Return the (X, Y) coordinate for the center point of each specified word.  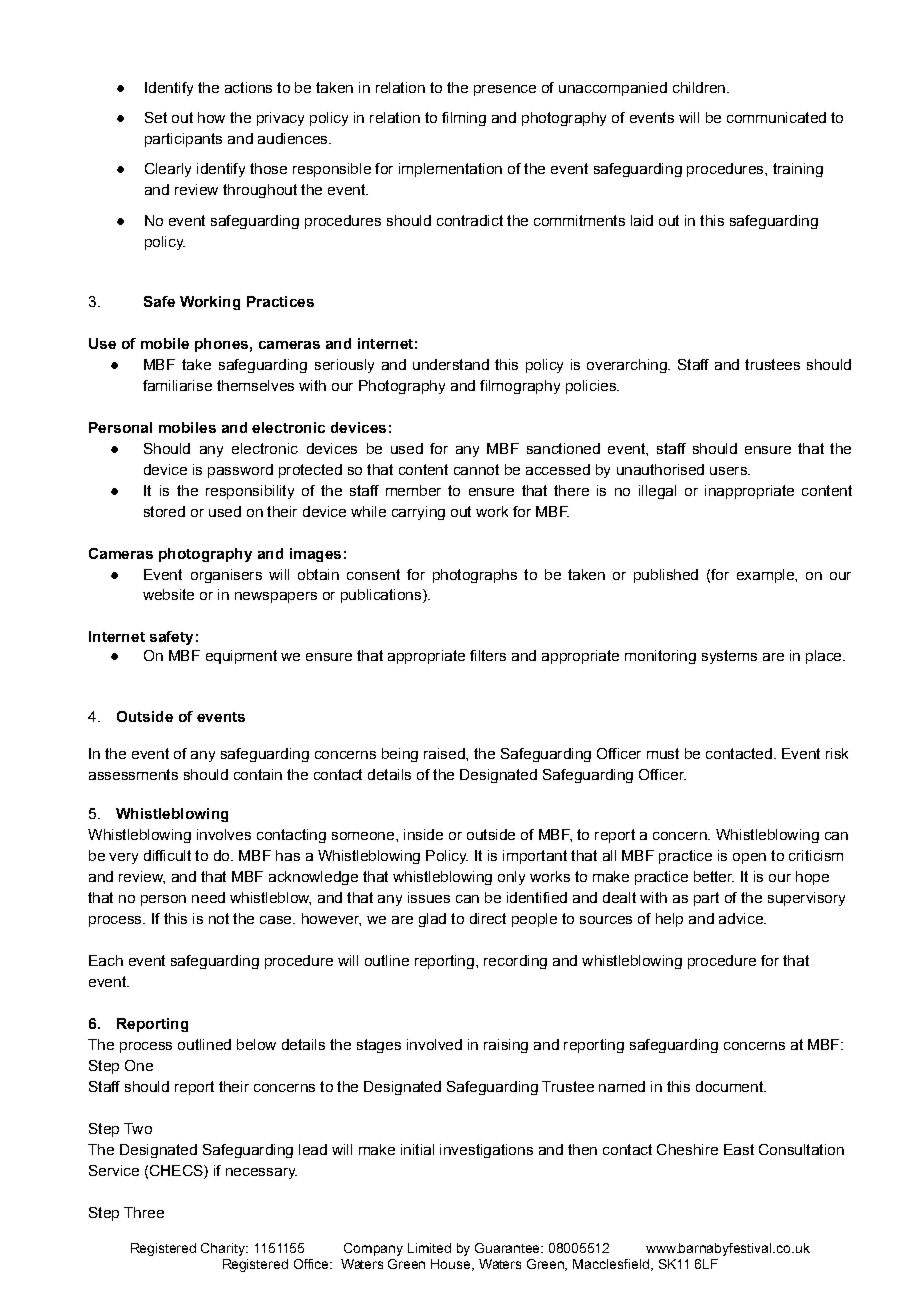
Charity (224, 1249)
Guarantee (509, 1248)
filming (464, 119)
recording (515, 962)
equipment (241, 657)
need (208, 897)
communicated (776, 117)
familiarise (177, 385)
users (729, 471)
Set (156, 117)
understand (451, 364)
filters (488, 655)
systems (729, 657)
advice (742, 918)
